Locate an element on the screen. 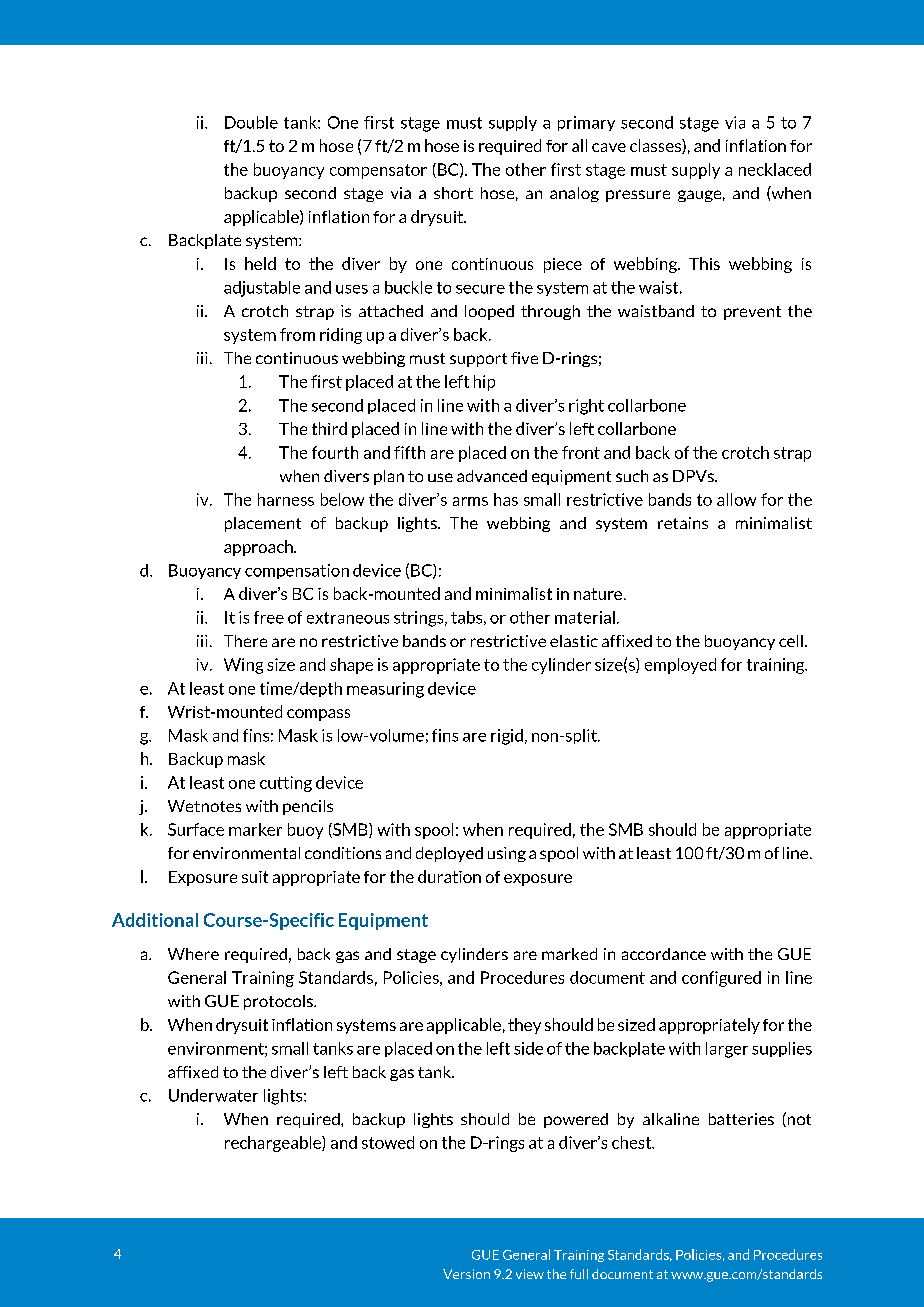 Image resolution: width=924 pixels, height=1307 pixels. Double is located at coordinates (251, 122).
